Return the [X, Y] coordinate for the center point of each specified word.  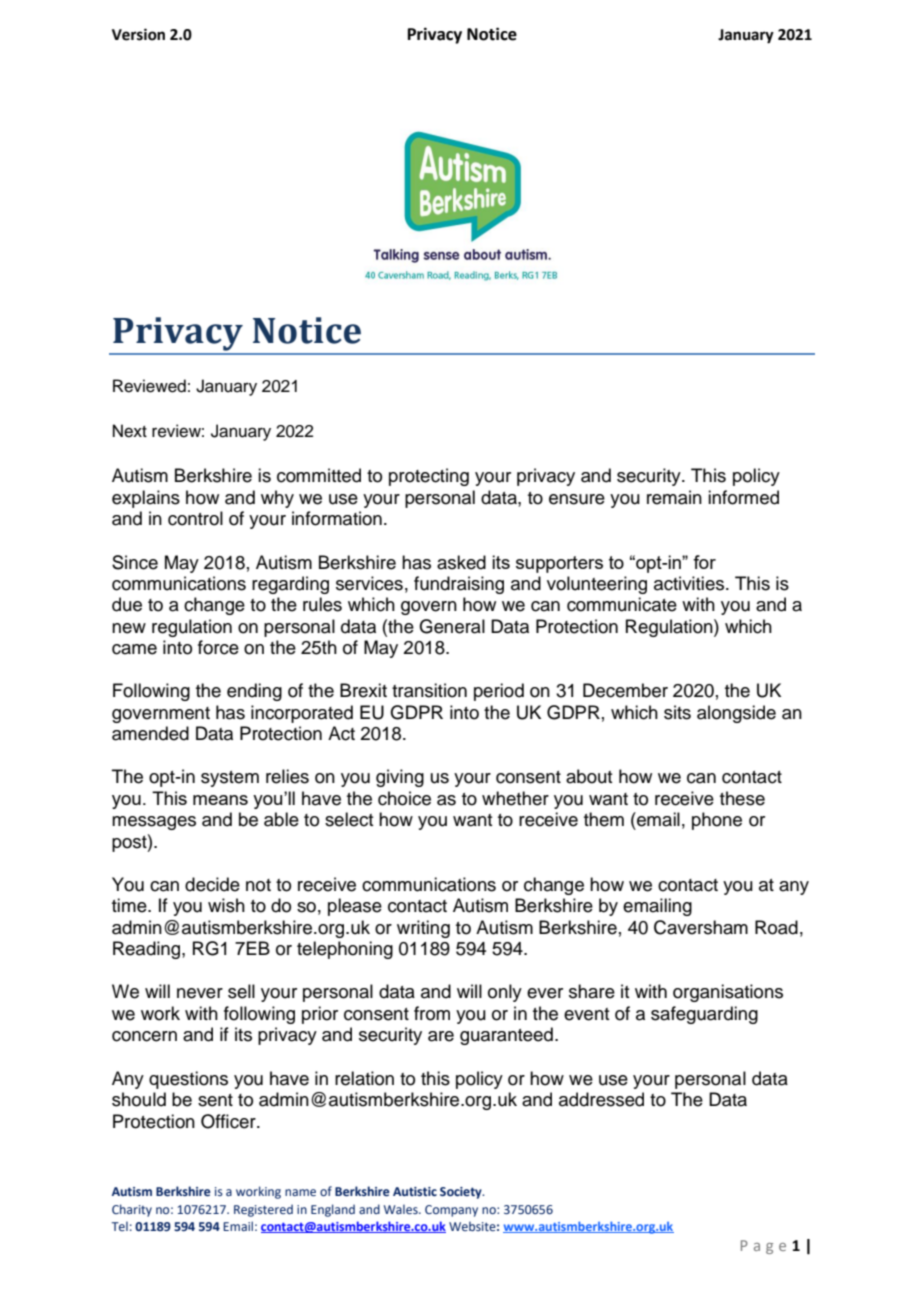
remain [674, 497]
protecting [429, 477]
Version [138, 34]
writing [423, 929]
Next [130, 431]
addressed [601, 1099]
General [452, 626]
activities [690, 583]
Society [462, 1193]
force [218, 647]
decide [212, 884]
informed [743, 497]
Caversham [701, 927]
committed [319, 475]
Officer [229, 1121]
